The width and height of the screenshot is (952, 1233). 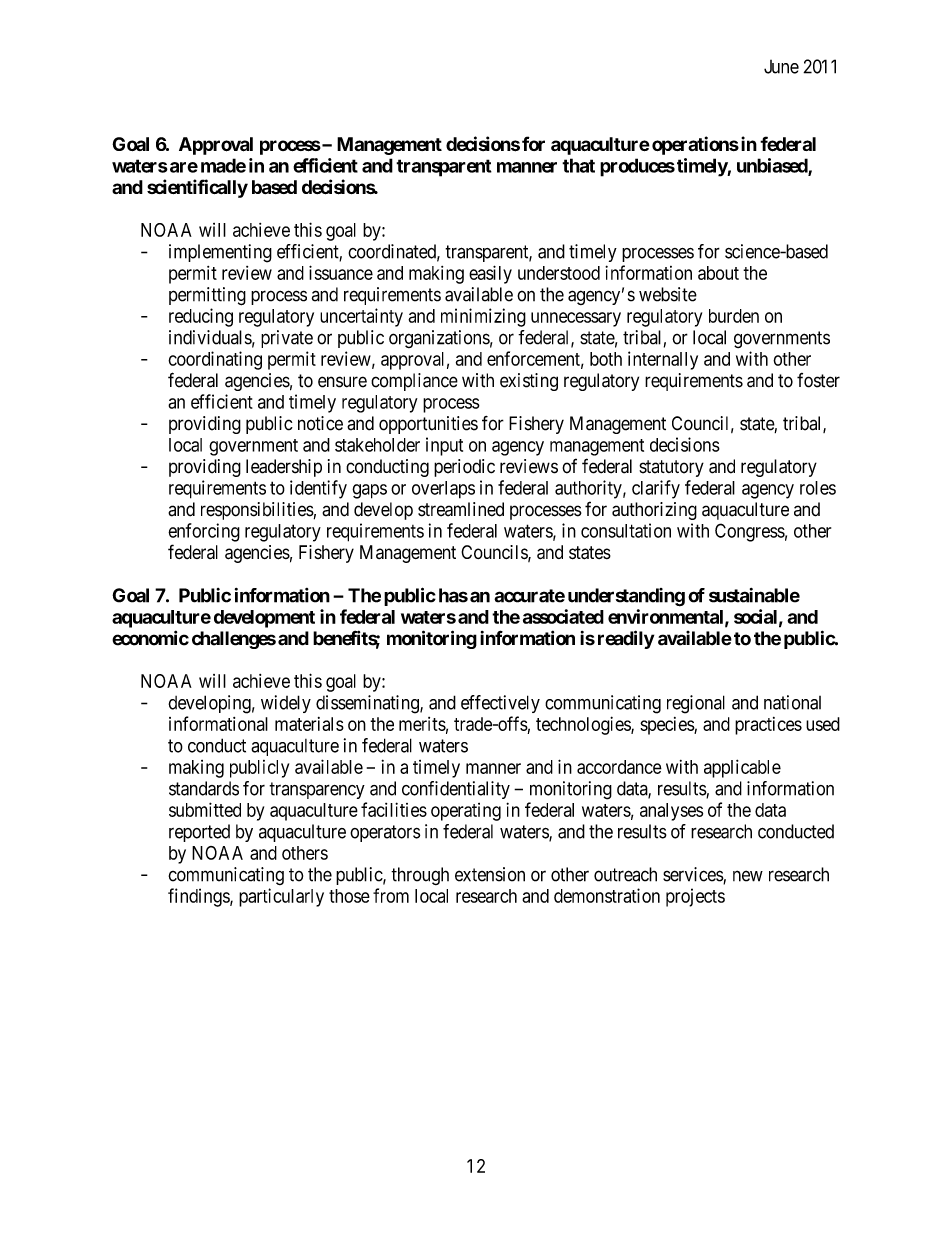 What do you see at coordinates (197, 188) in the screenshot?
I see `scientifically` at bounding box center [197, 188].
